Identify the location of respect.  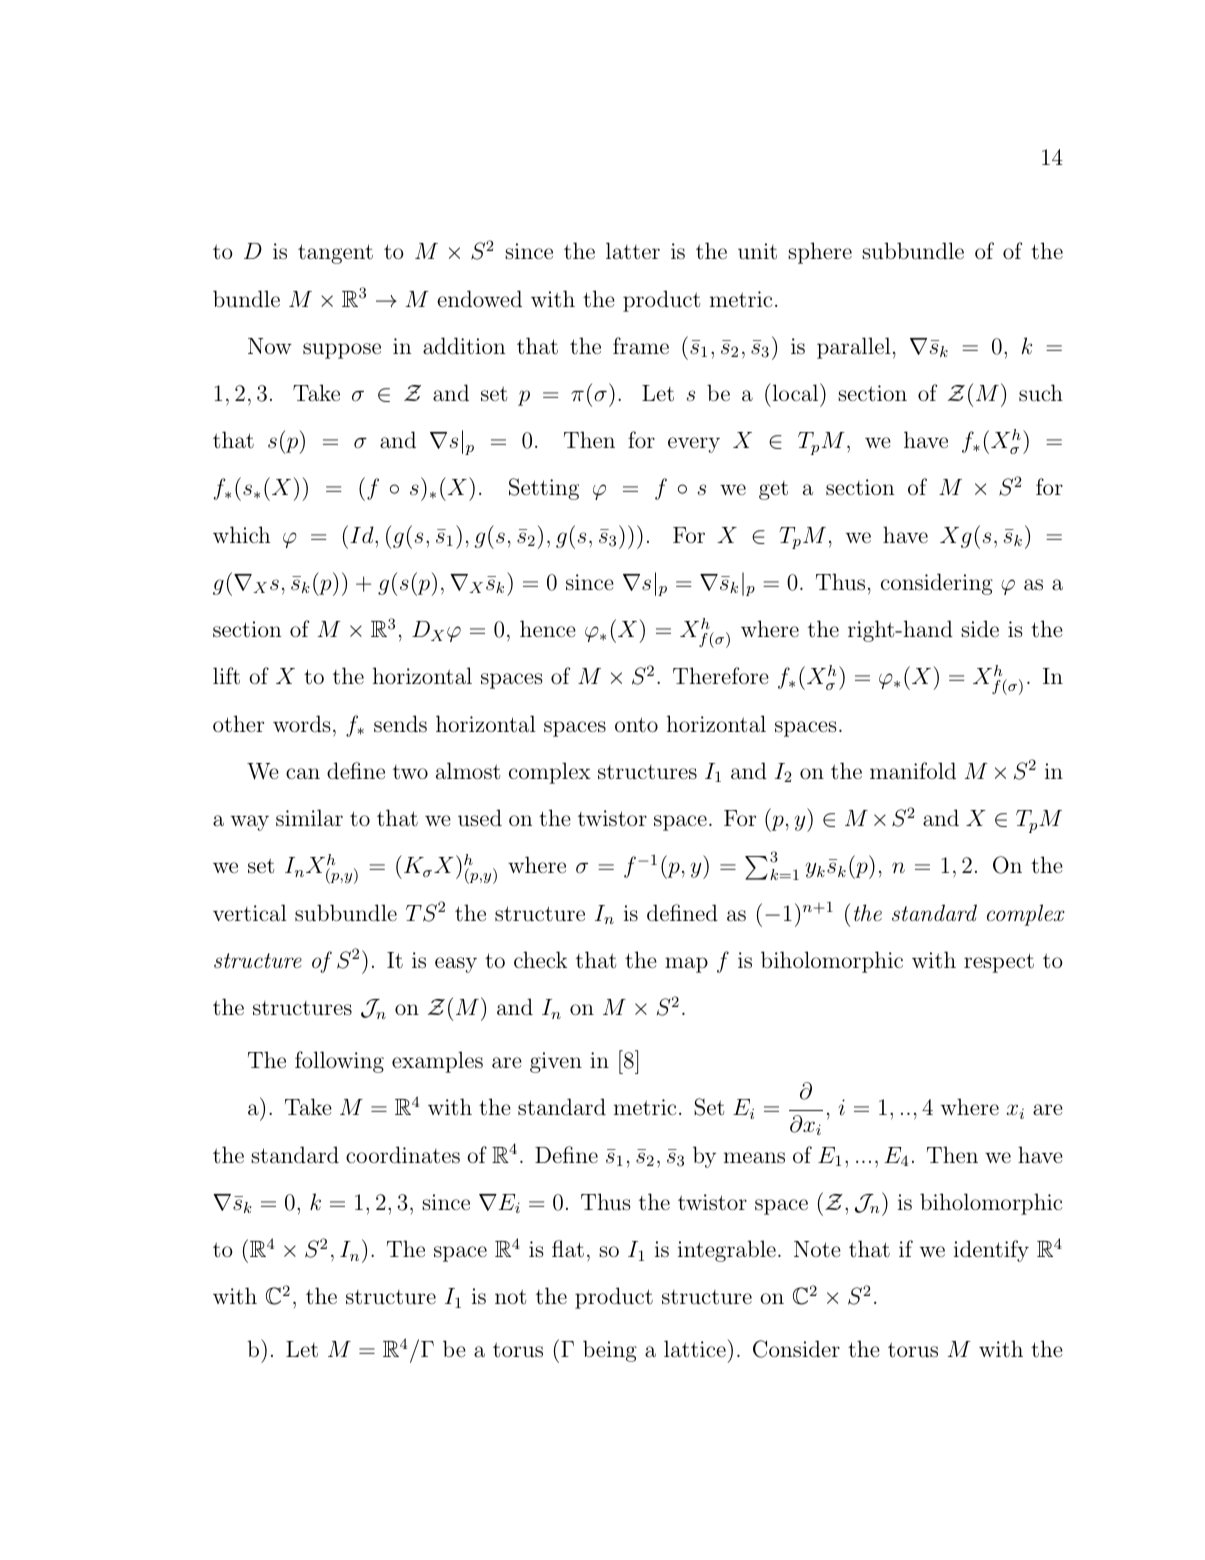
(999, 963).
